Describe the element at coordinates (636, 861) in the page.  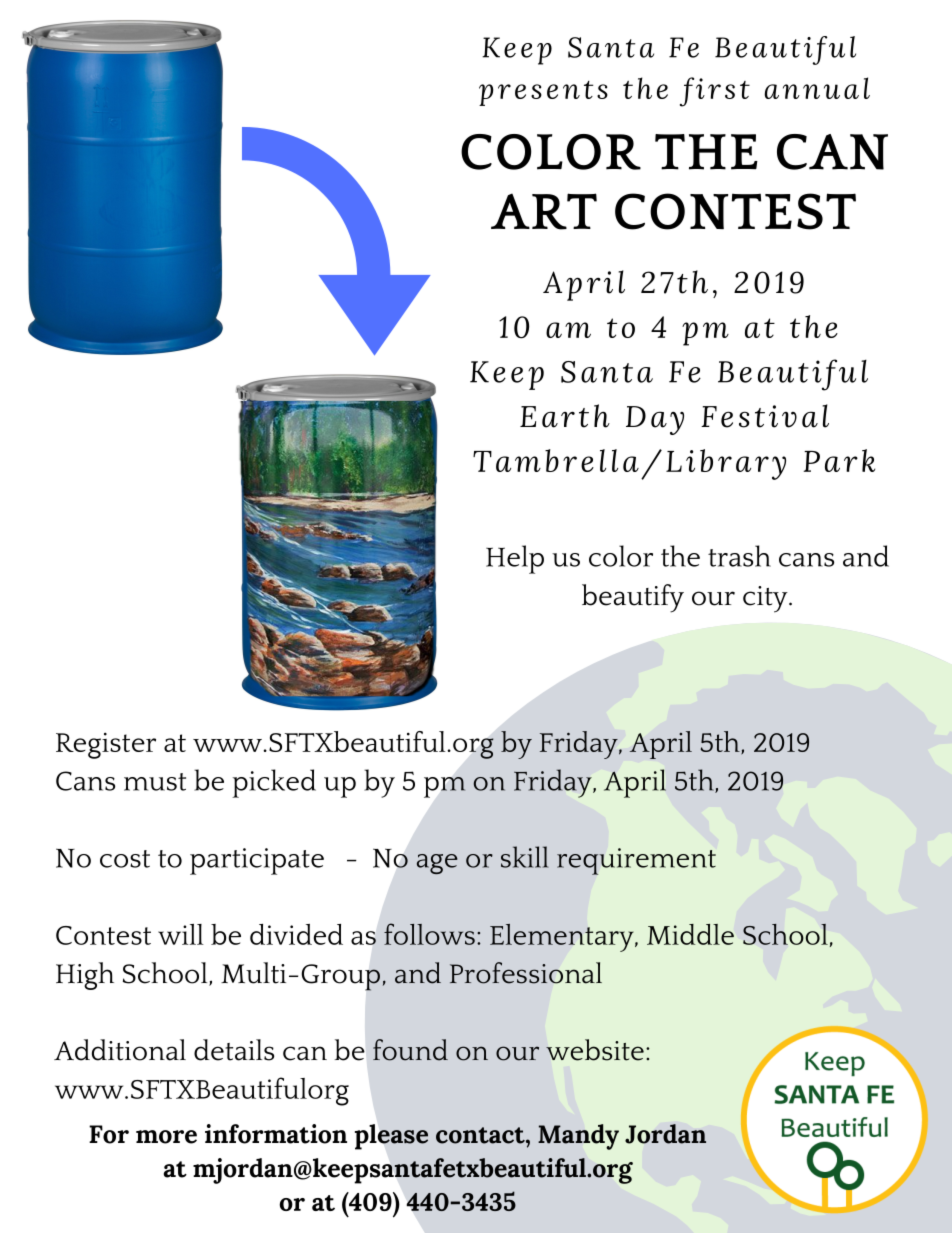
I see `requirement` at that location.
